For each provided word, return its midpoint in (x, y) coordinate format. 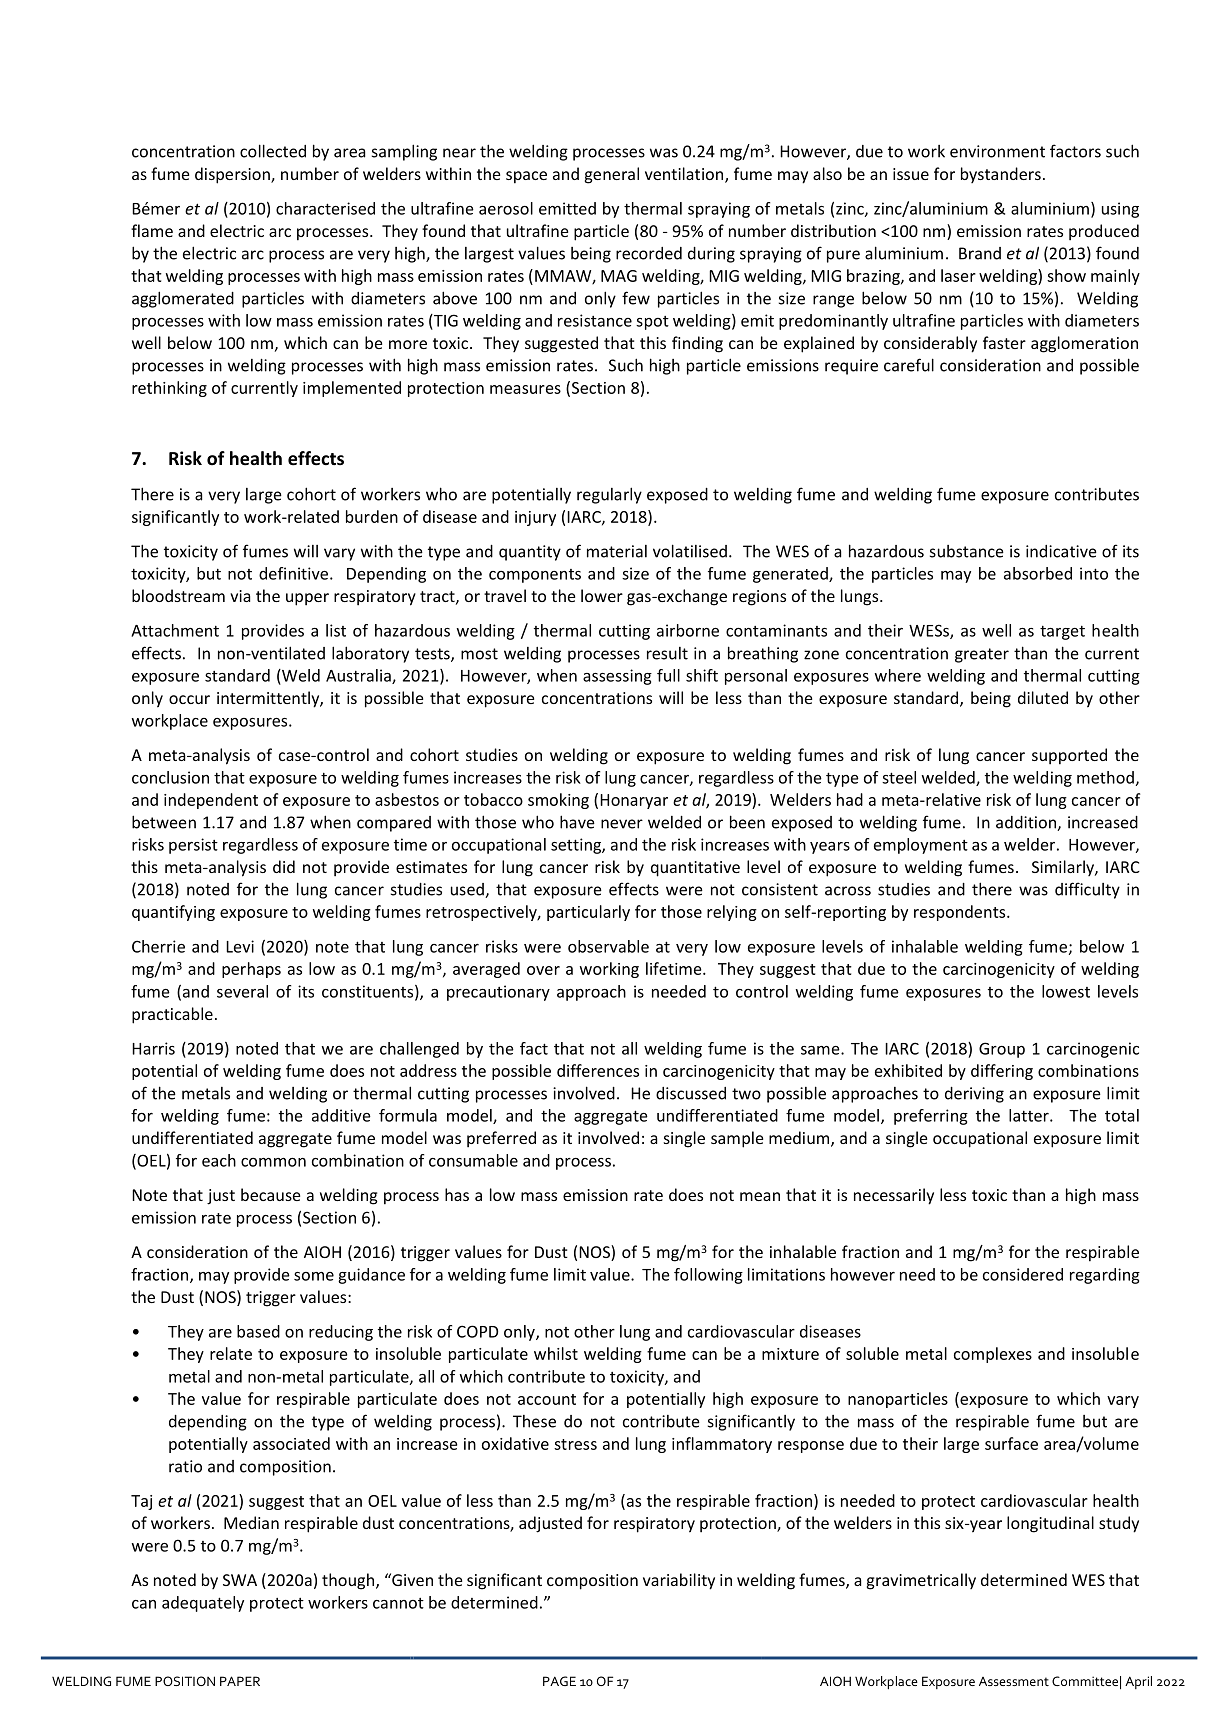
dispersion (233, 175)
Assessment (1014, 1681)
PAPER (240, 1681)
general (612, 175)
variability (679, 1581)
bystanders (1001, 175)
